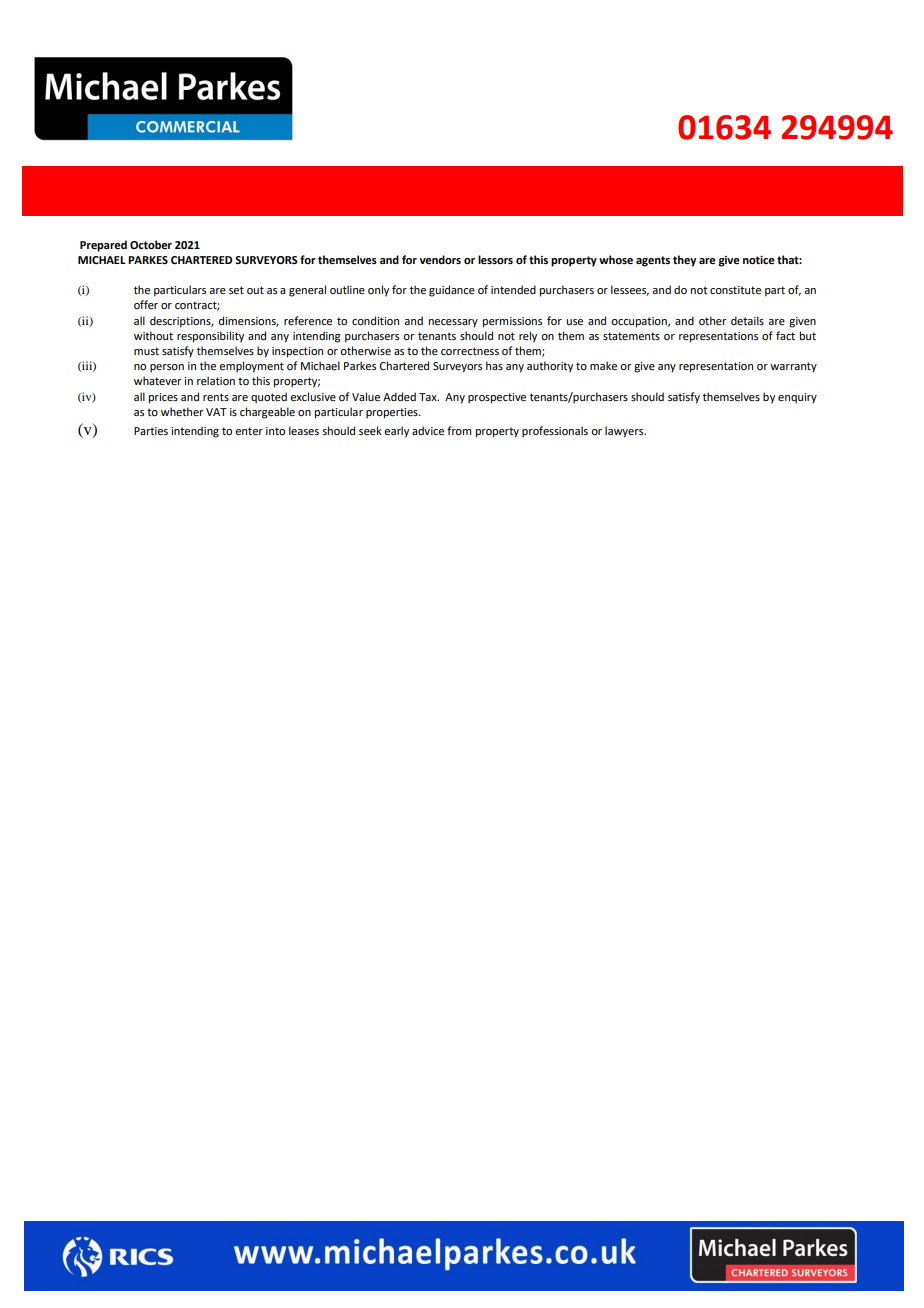 This screenshot has height=1308, width=924. I want to click on October, so click(151, 244).
